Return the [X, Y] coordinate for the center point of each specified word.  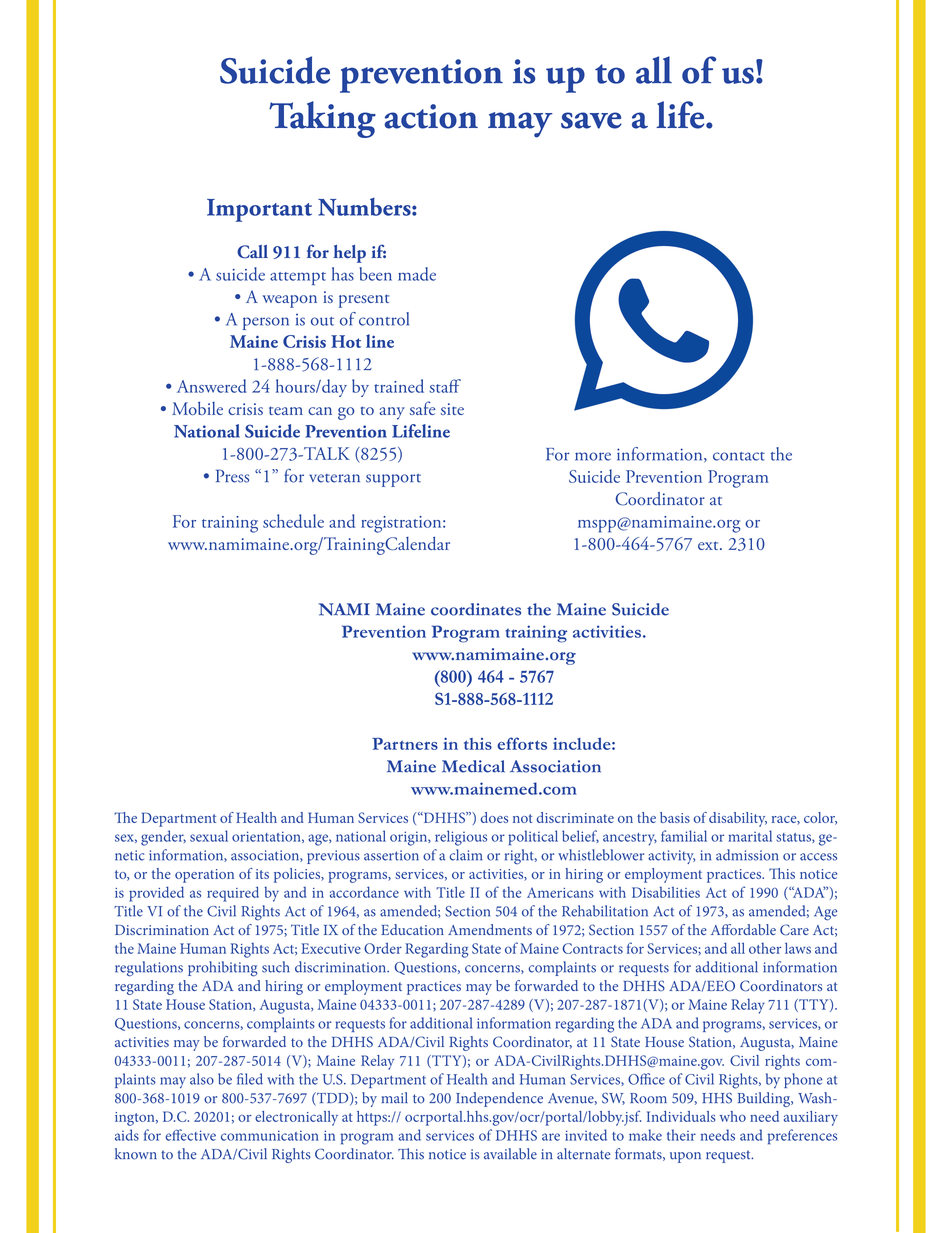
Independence [499, 1099]
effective [190, 1135]
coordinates [476, 609]
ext [709, 545]
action [431, 116]
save [591, 120]
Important [259, 210]
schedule [293, 521]
